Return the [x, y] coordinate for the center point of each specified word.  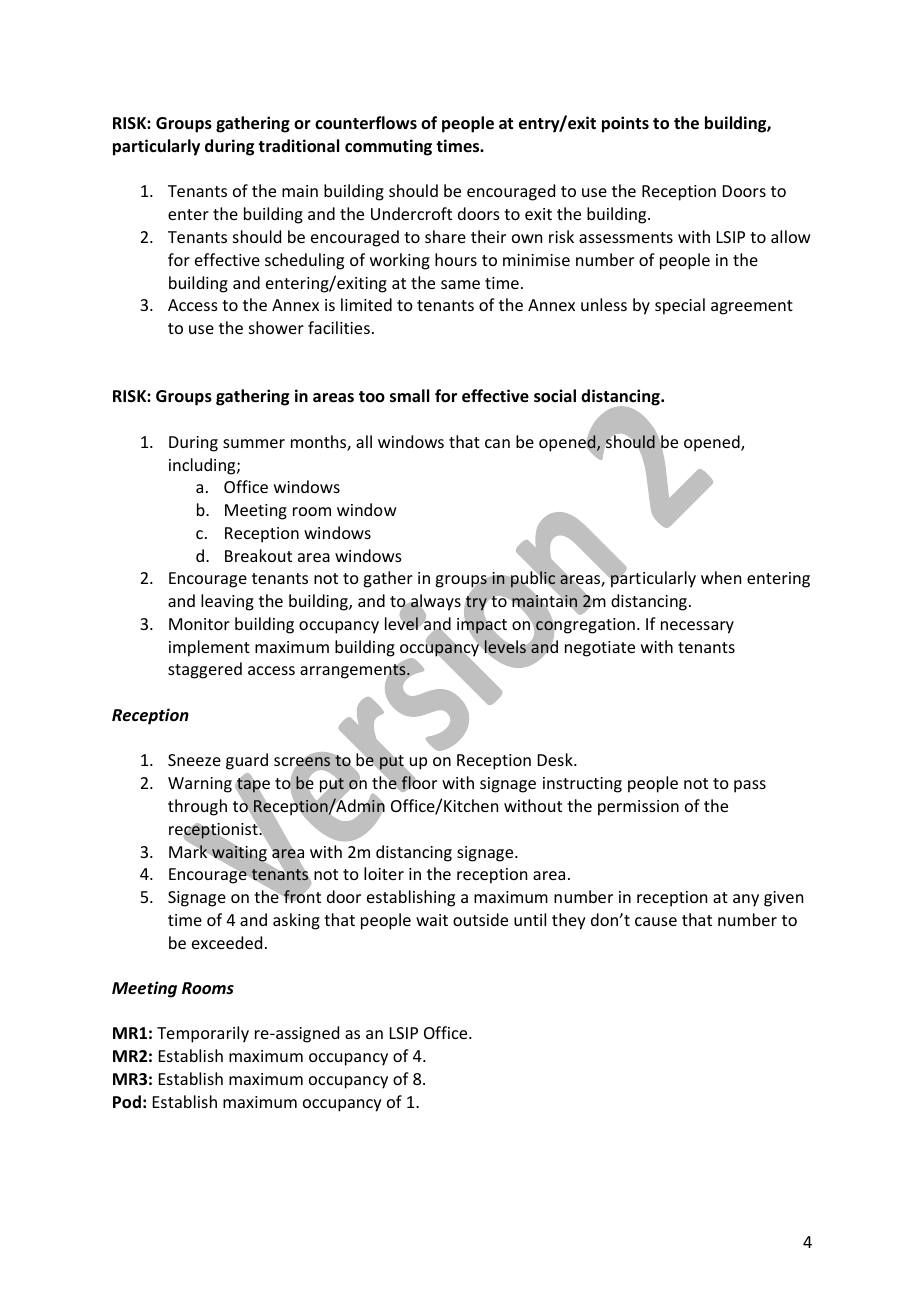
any [746, 900]
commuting [388, 147]
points [625, 124]
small [409, 396]
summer [254, 443]
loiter [384, 873]
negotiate [600, 649]
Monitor [199, 624]
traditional [298, 146]
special [680, 306]
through [197, 807]
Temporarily [203, 1034]
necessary [697, 627]
